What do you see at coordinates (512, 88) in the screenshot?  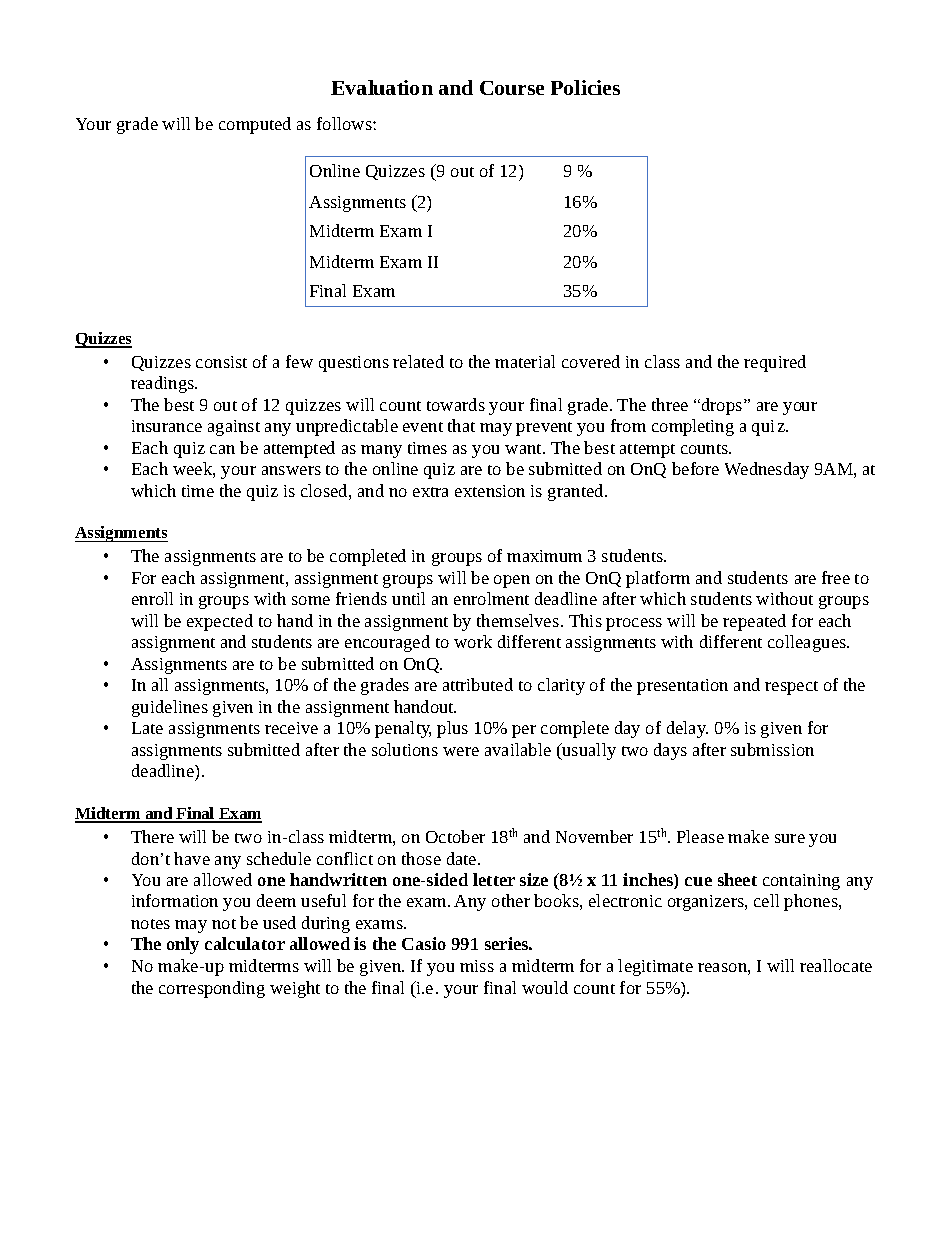 I see `Course` at bounding box center [512, 88].
